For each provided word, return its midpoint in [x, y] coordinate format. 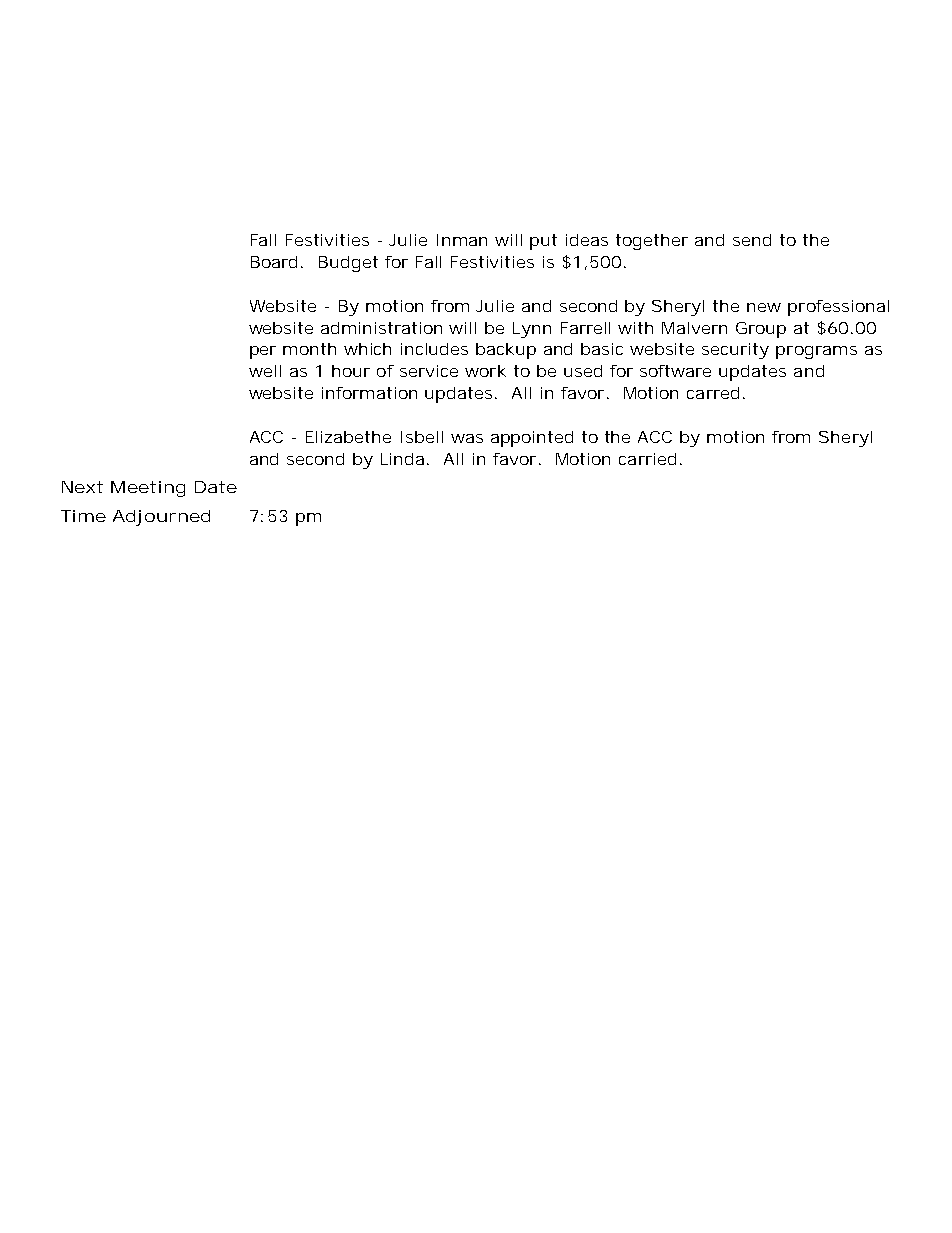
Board [274, 262]
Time [83, 516]
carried [647, 459]
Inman [462, 240]
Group [761, 330]
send [752, 240]
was [467, 438]
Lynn [532, 330]
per [263, 352]
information [369, 393]
